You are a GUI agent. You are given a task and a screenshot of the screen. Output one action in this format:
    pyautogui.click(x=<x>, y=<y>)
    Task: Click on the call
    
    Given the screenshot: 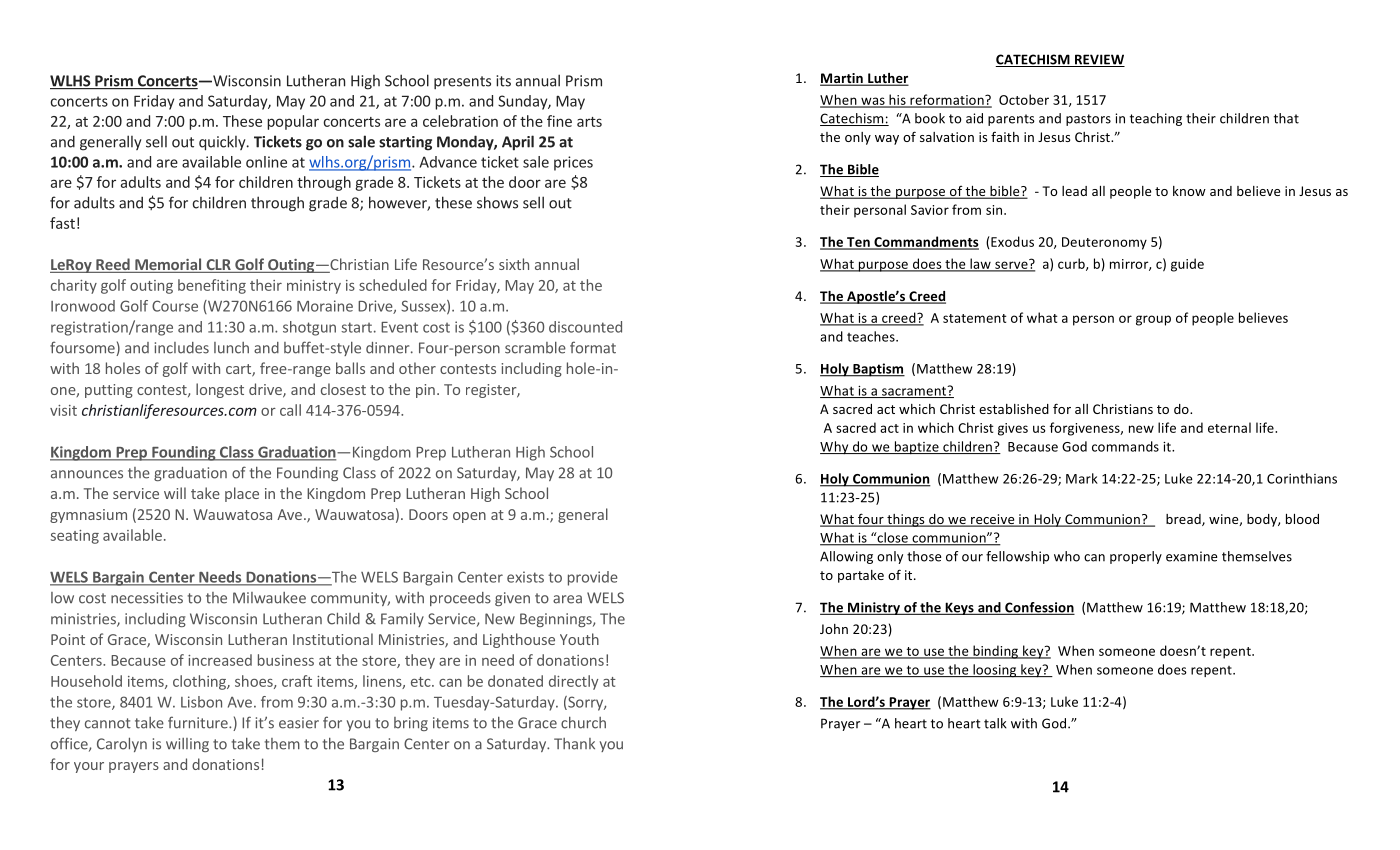 What is the action you would take?
    pyautogui.click(x=290, y=410)
